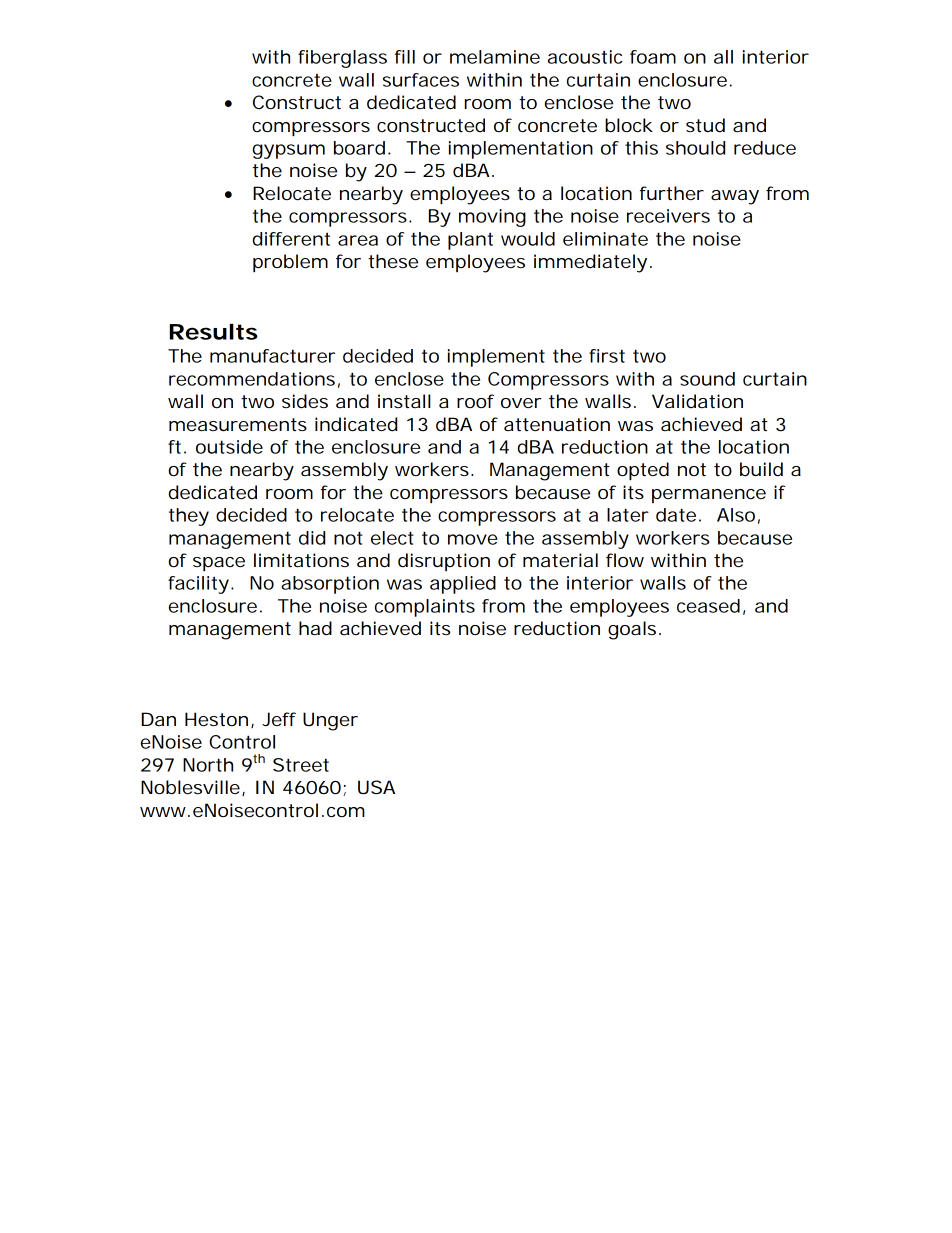 The width and height of the document is (952, 1233). What do you see at coordinates (376, 787) in the document?
I see `USA` at bounding box center [376, 787].
